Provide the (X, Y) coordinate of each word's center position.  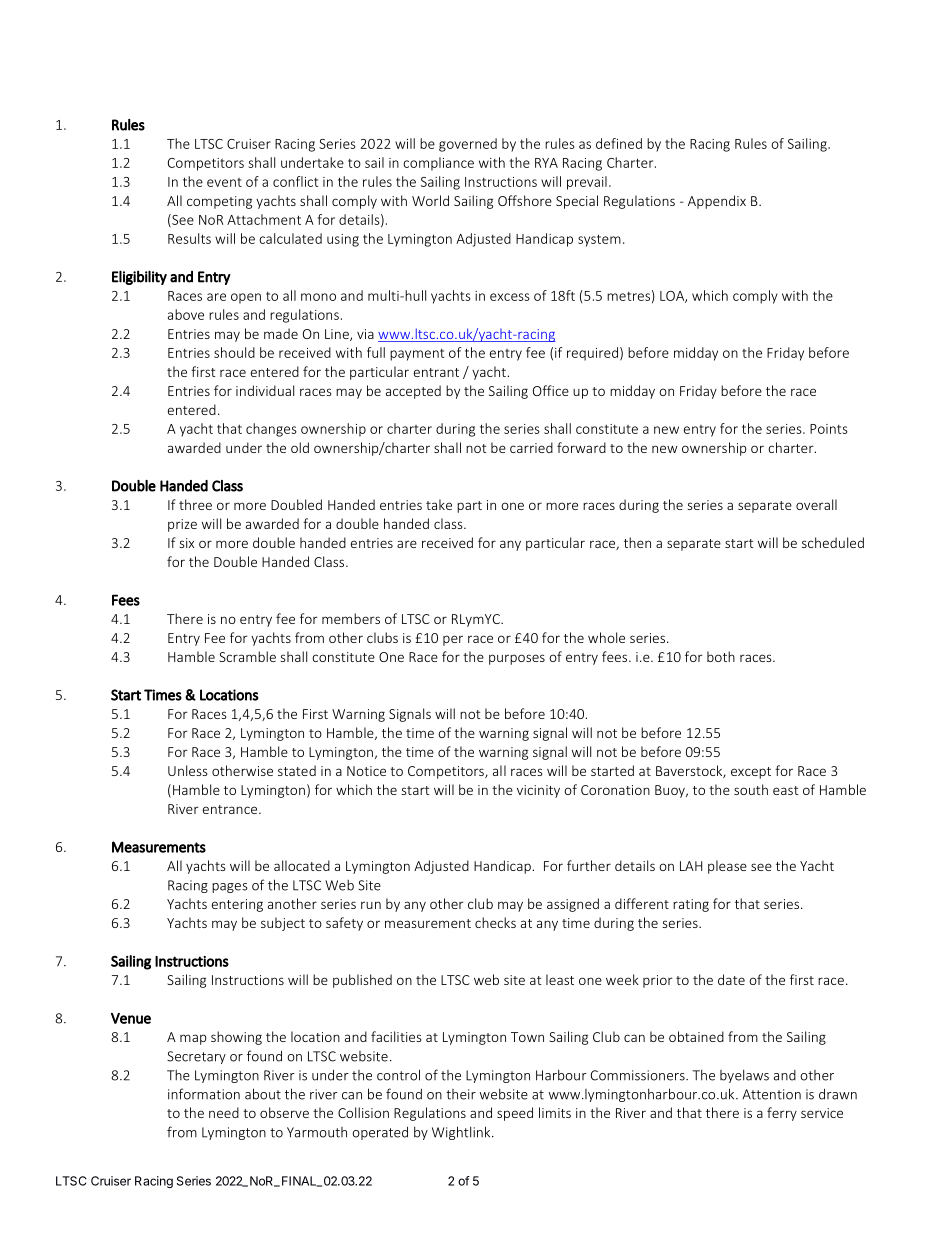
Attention (771, 1094)
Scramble (247, 656)
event (224, 182)
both (721, 656)
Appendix (717, 202)
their (461, 1094)
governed (468, 145)
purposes (517, 659)
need (224, 1112)
